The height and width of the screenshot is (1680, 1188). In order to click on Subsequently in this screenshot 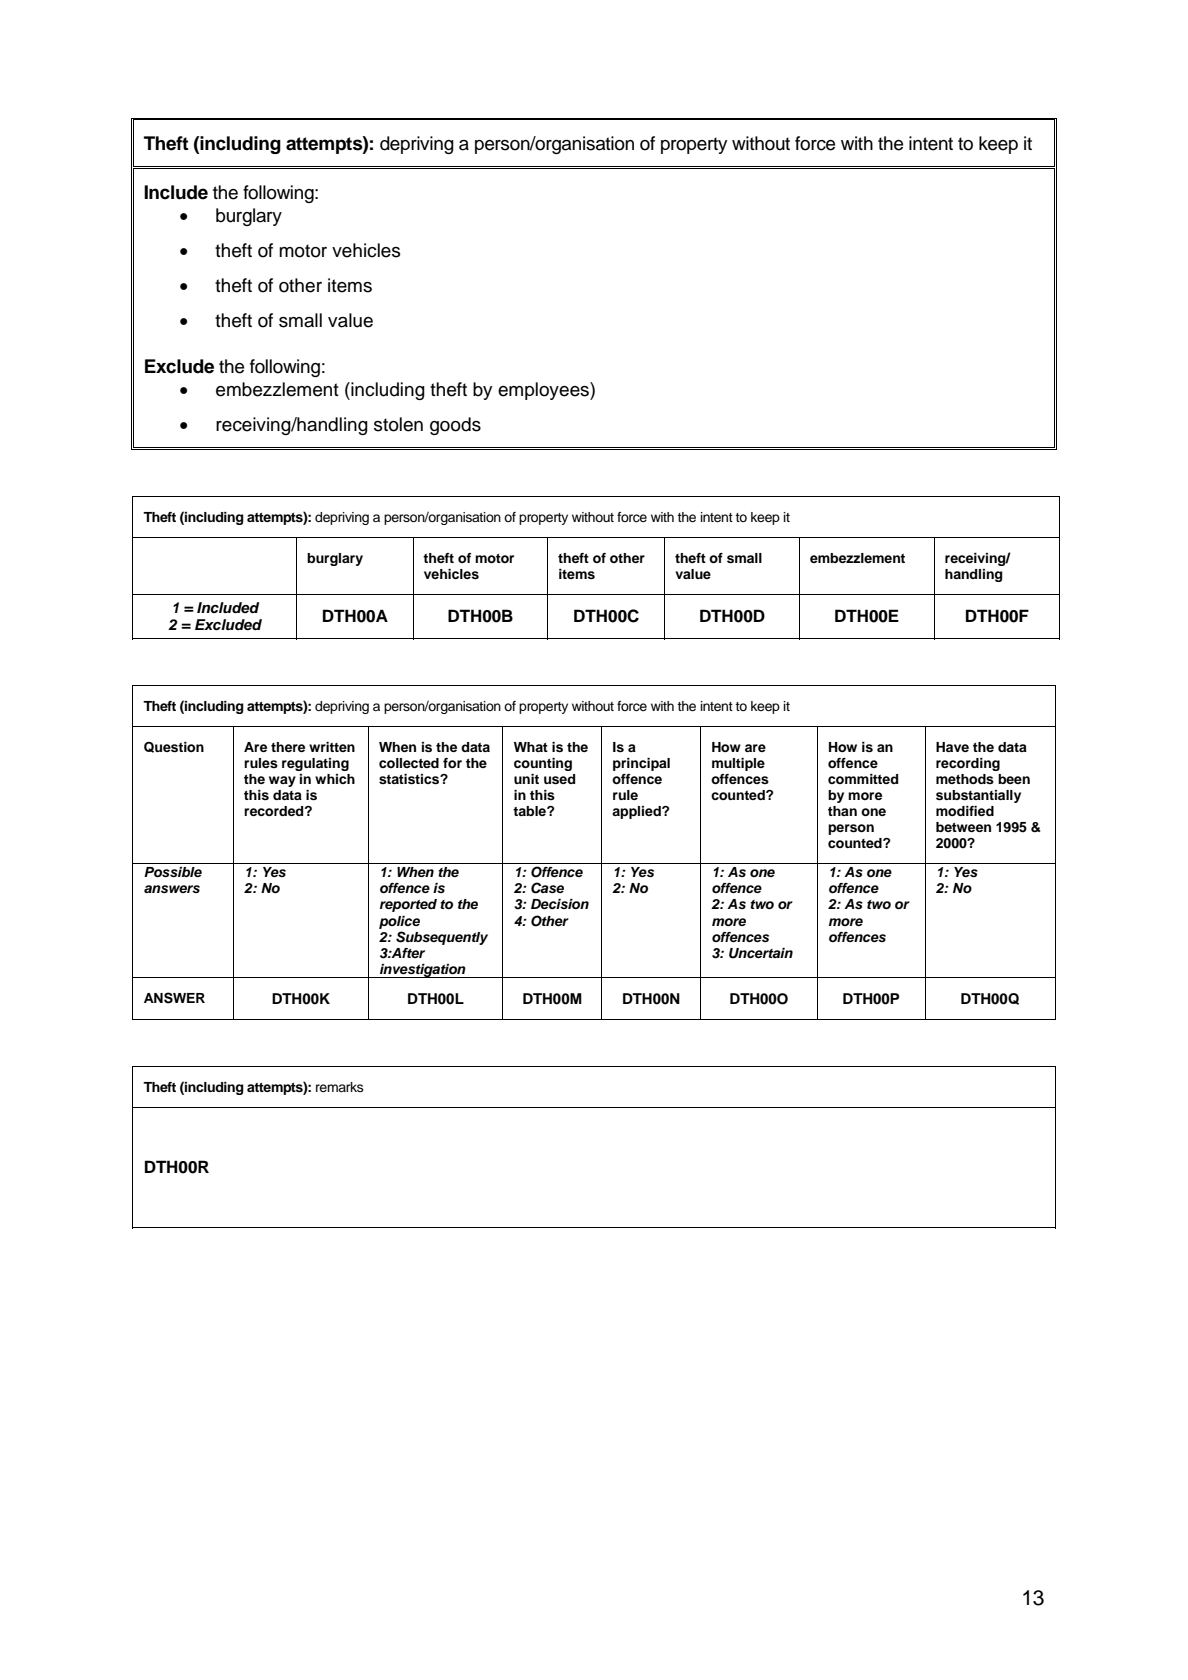, I will do `click(442, 938)`.
